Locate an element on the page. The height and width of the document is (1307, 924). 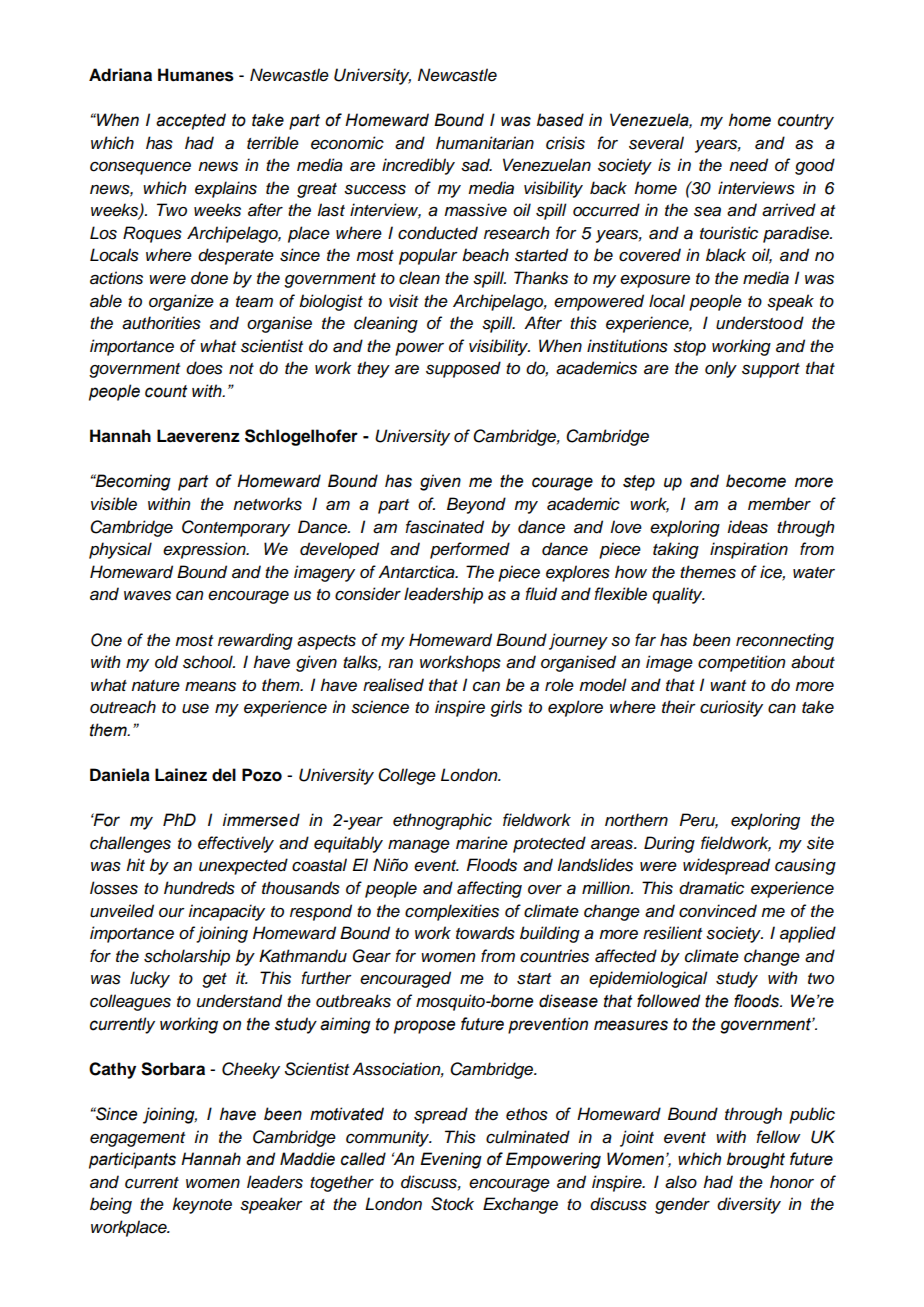
competition is located at coordinates (742, 663).
